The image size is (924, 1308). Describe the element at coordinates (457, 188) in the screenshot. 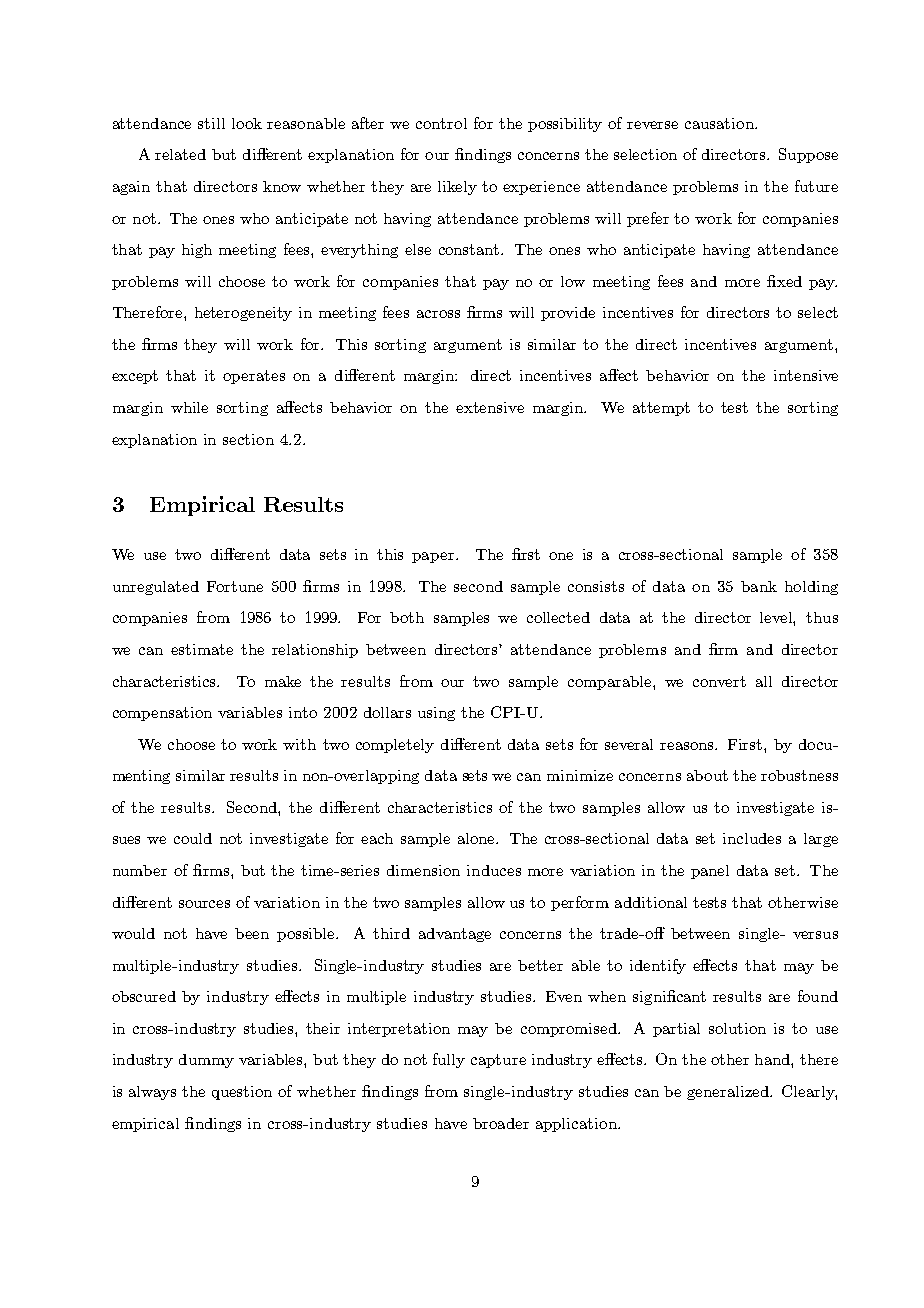

I see `likely` at that location.
